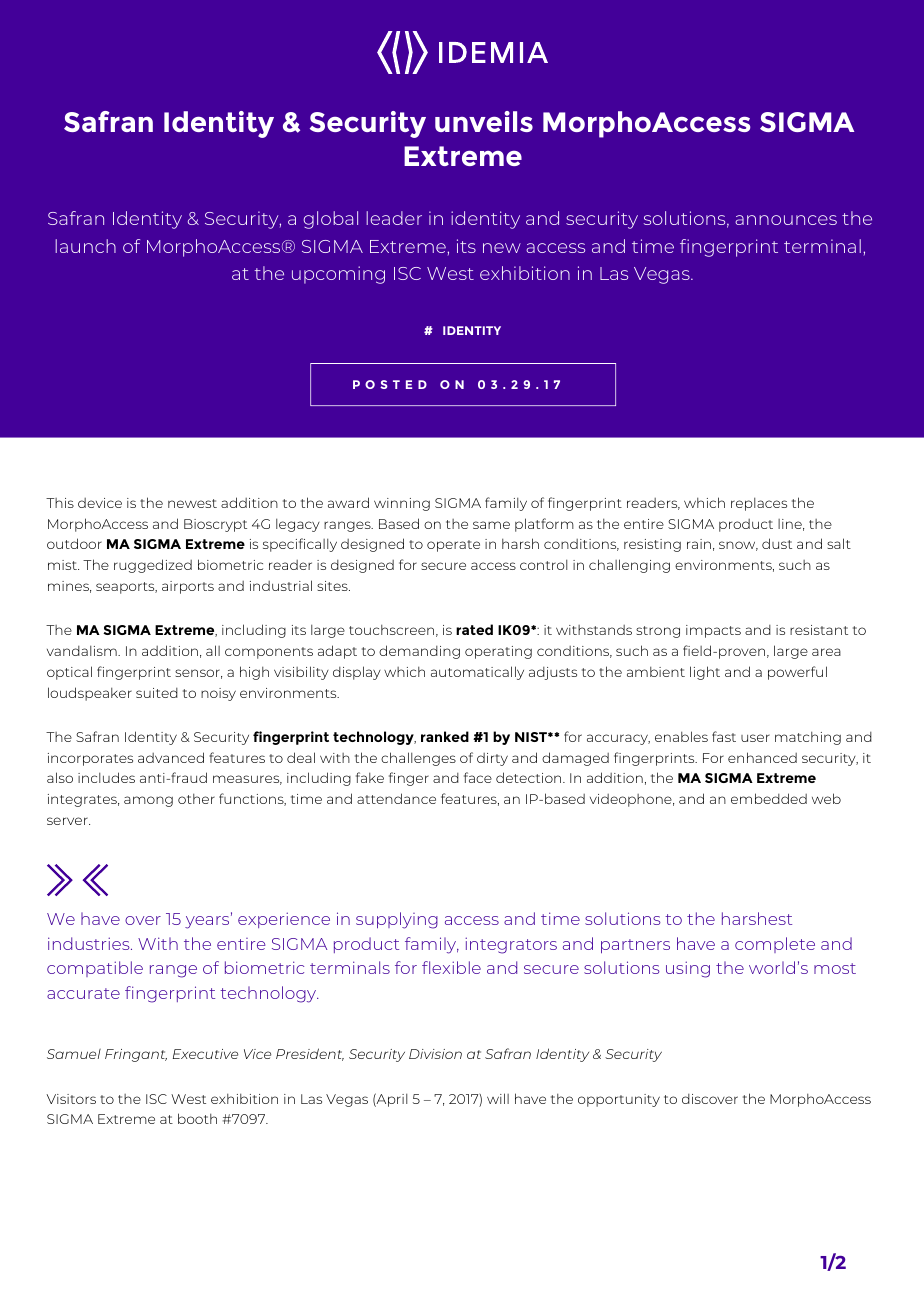 This screenshot has width=924, height=1308. Describe the element at coordinates (60, 503) in the screenshot. I see `This` at that location.
